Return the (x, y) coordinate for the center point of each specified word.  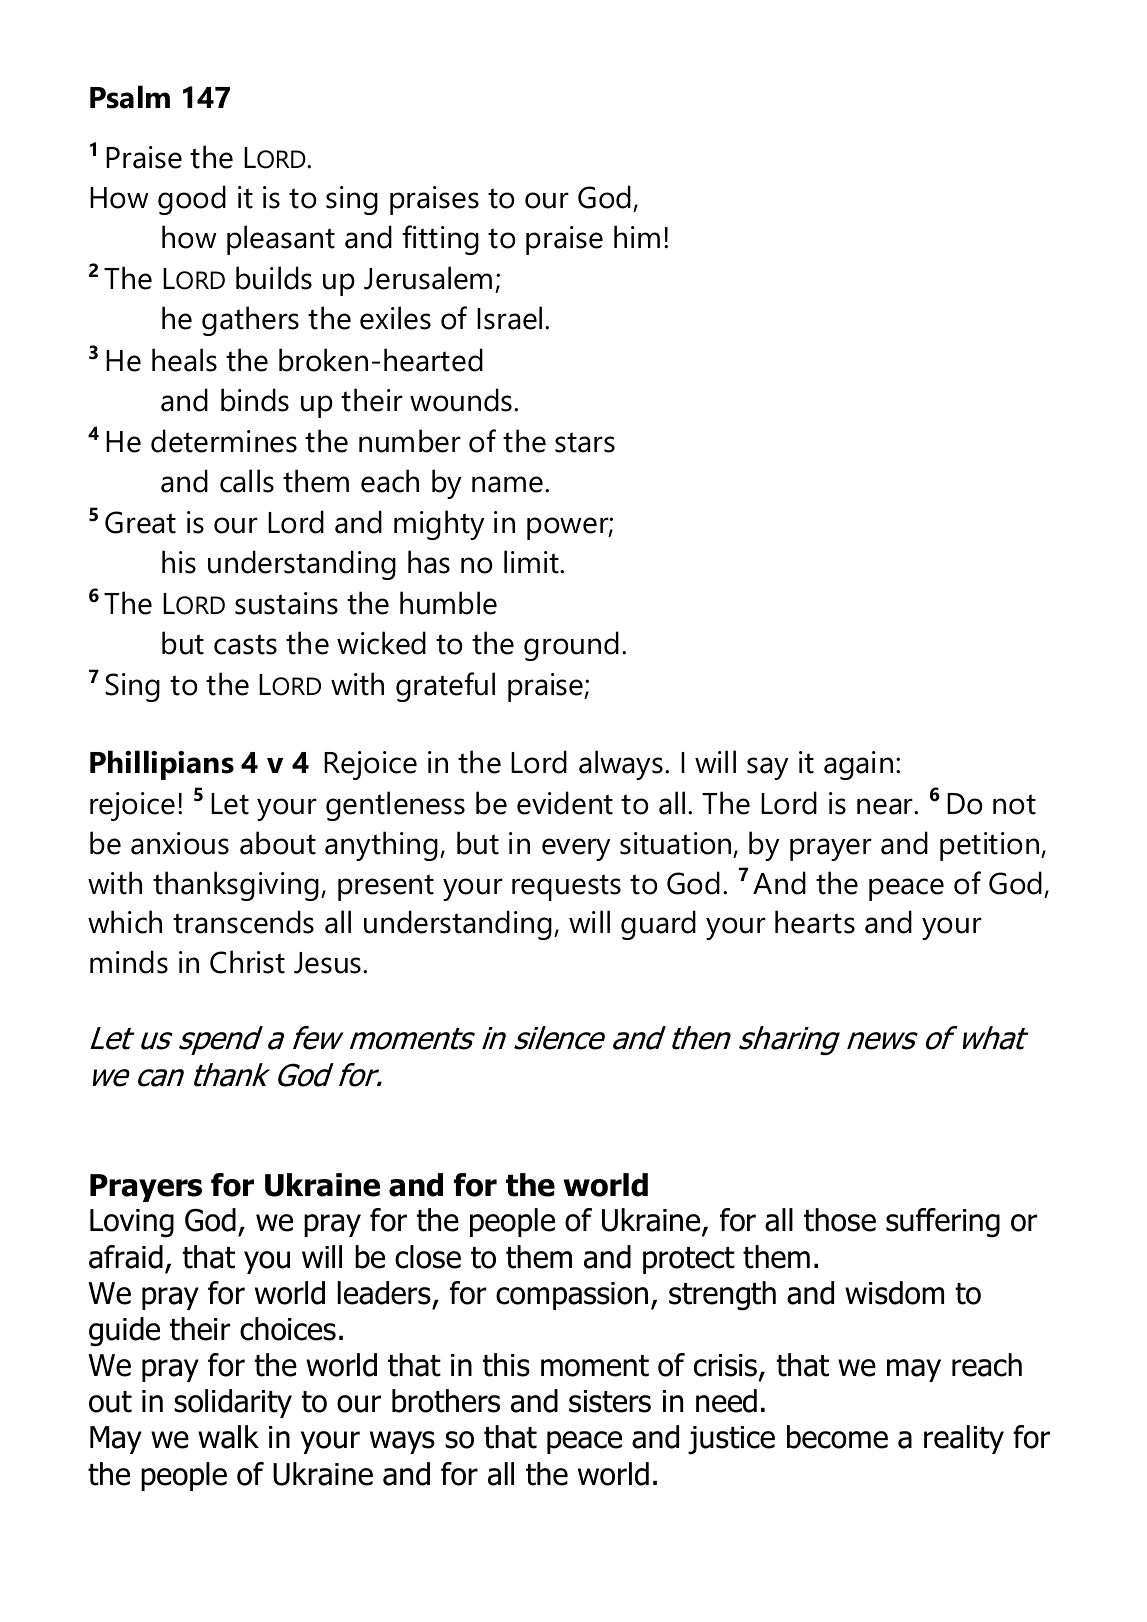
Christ (247, 962)
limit (532, 562)
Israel (509, 318)
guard (658, 925)
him (637, 236)
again (858, 765)
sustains (286, 603)
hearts (815, 922)
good (192, 200)
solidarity (233, 1403)
